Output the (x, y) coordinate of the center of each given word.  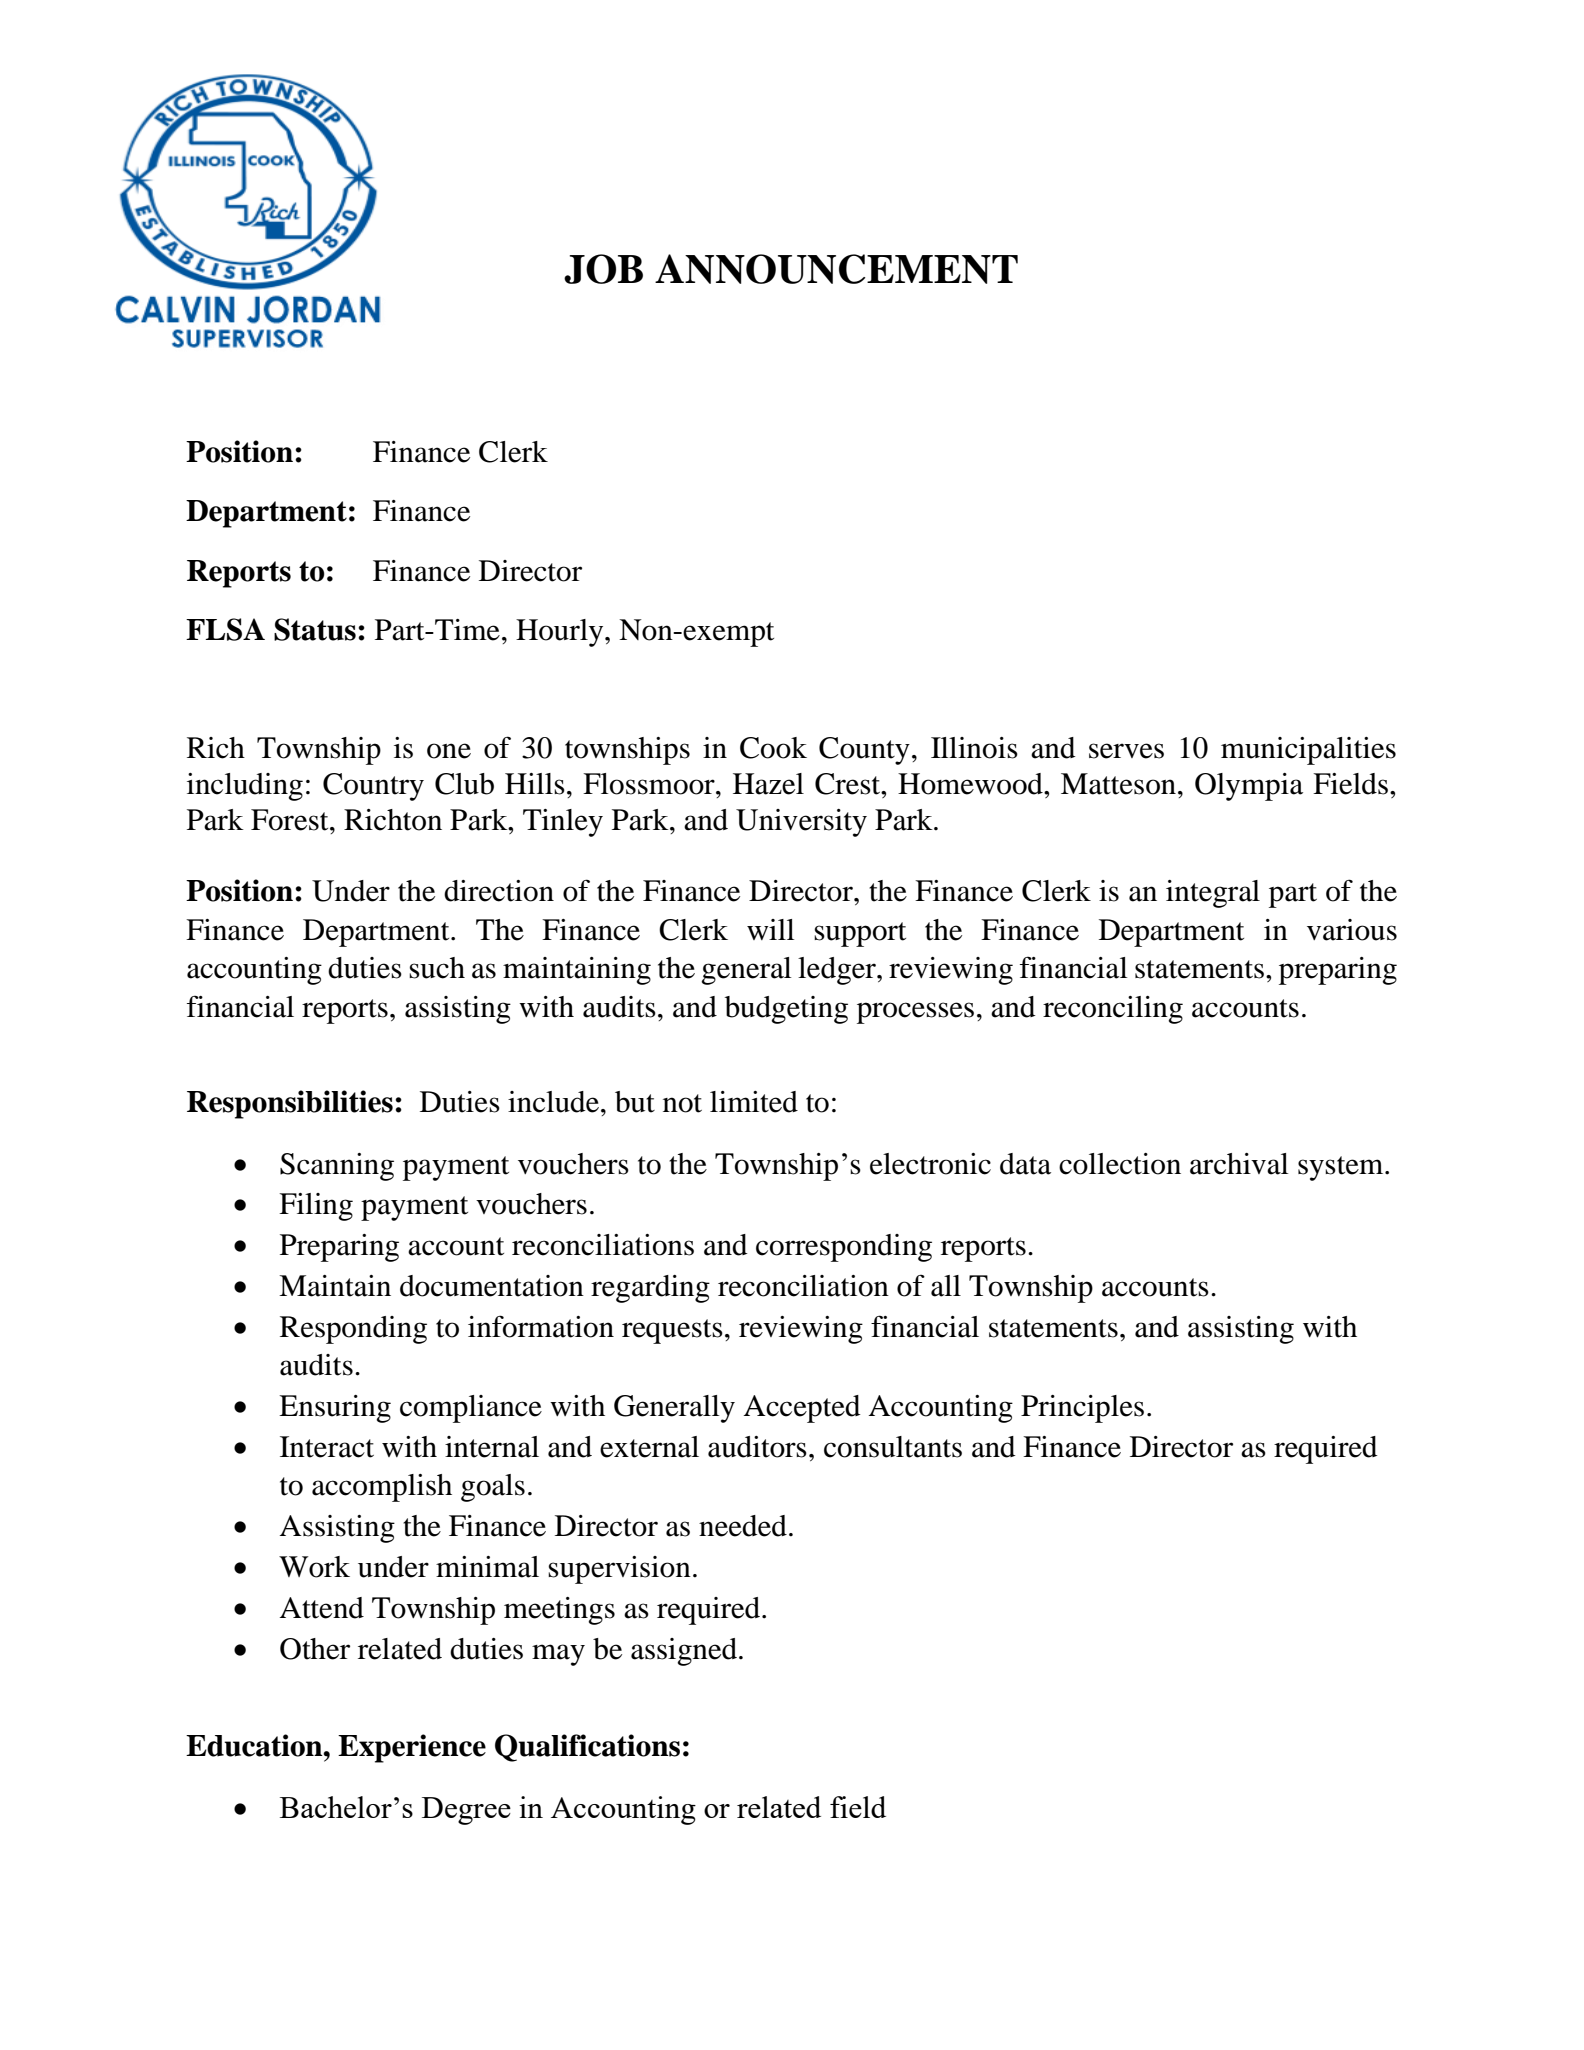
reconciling (1113, 1010)
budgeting (786, 1010)
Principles (1082, 1409)
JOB (603, 269)
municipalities (1308, 751)
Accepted (802, 1409)
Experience (412, 1748)
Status (315, 629)
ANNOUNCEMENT (836, 269)
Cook (773, 748)
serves (1126, 751)
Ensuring (335, 1409)
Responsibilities (290, 1104)
